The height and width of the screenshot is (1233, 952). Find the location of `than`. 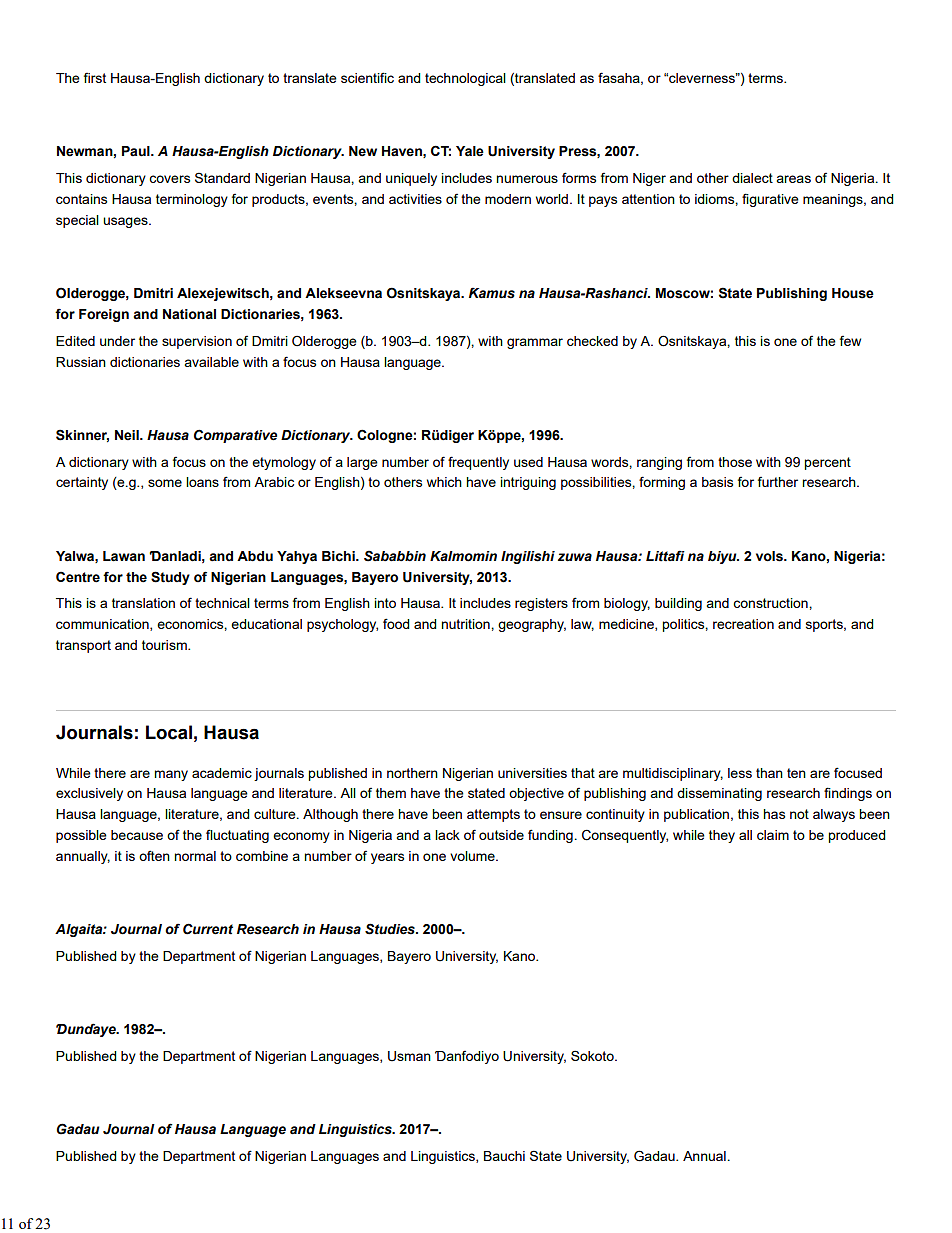

than is located at coordinates (769, 773).
